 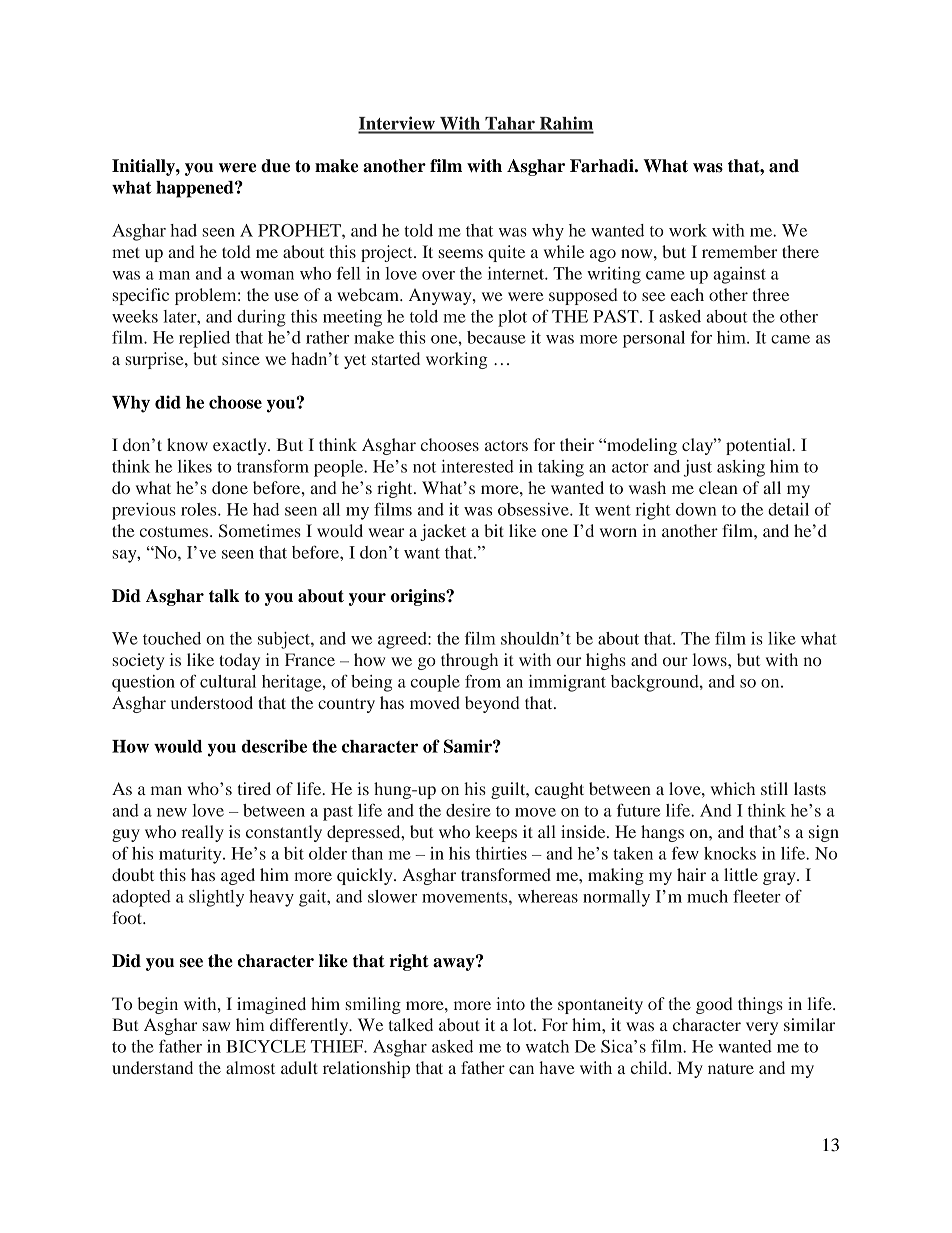 What do you see at coordinates (216, 1026) in the screenshot?
I see `saw` at bounding box center [216, 1026].
